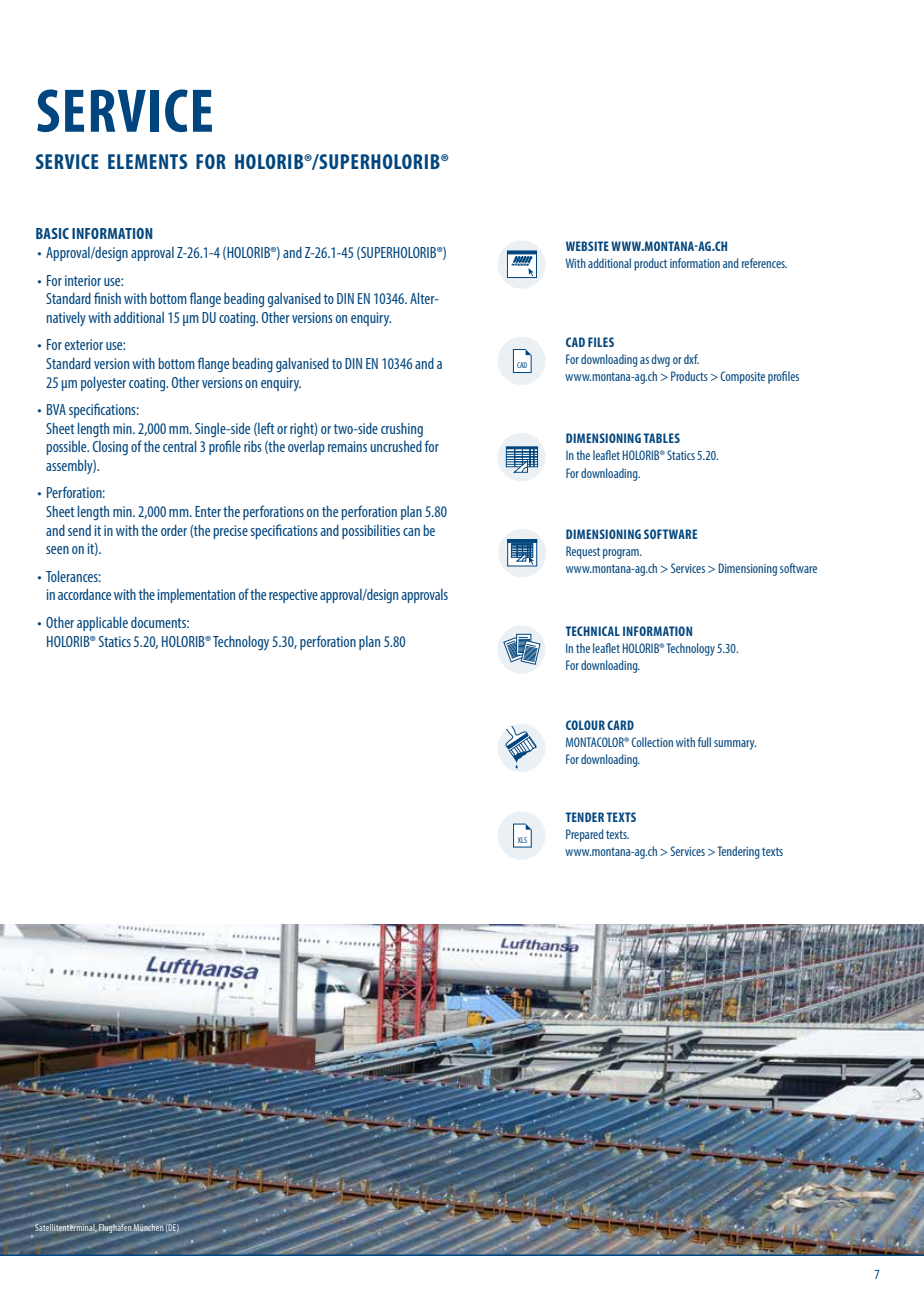  Describe the element at coordinates (585, 835) in the screenshot. I see `Prepared` at that location.
